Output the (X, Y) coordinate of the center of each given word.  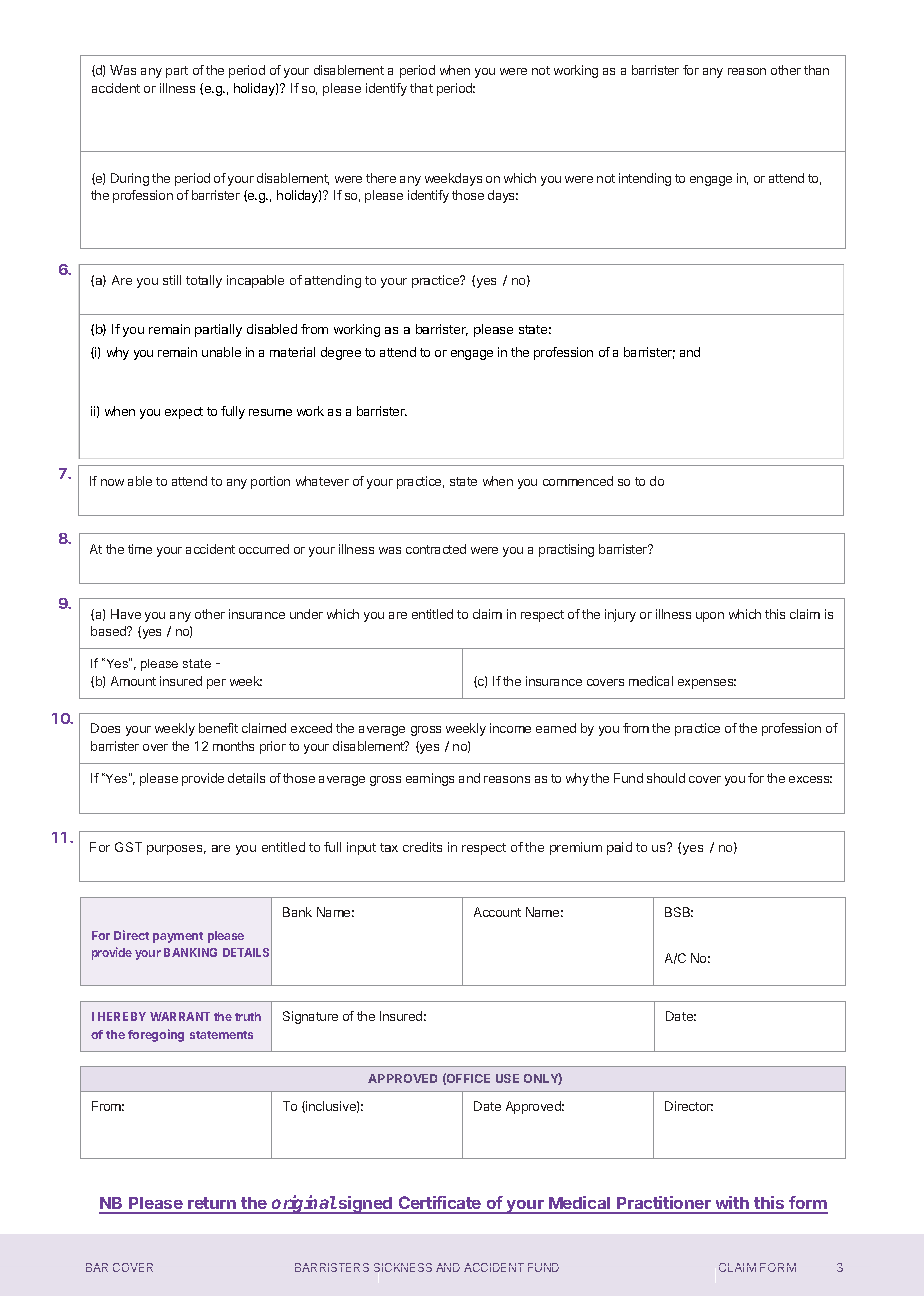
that (421, 88)
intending (645, 179)
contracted (436, 549)
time (140, 549)
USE (507, 1078)
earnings (430, 779)
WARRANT (180, 1016)
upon (710, 617)
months (233, 746)
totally (204, 281)
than (816, 70)
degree (341, 353)
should (666, 778)
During (130, 179)
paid (619, 848)
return (212, 1205)
